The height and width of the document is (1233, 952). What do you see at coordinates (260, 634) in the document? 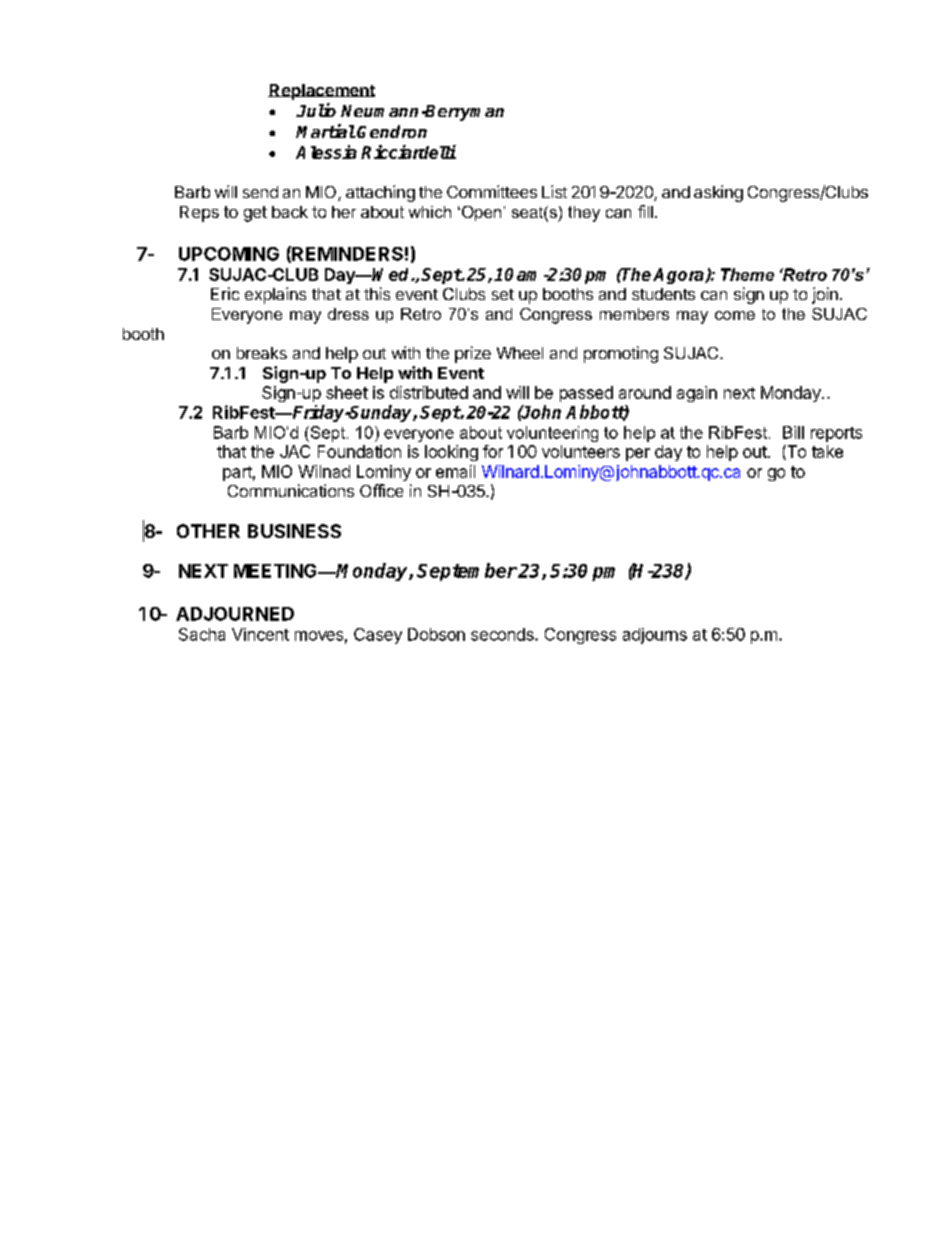
I see `Vincent` at bounding box center [260, 634].
